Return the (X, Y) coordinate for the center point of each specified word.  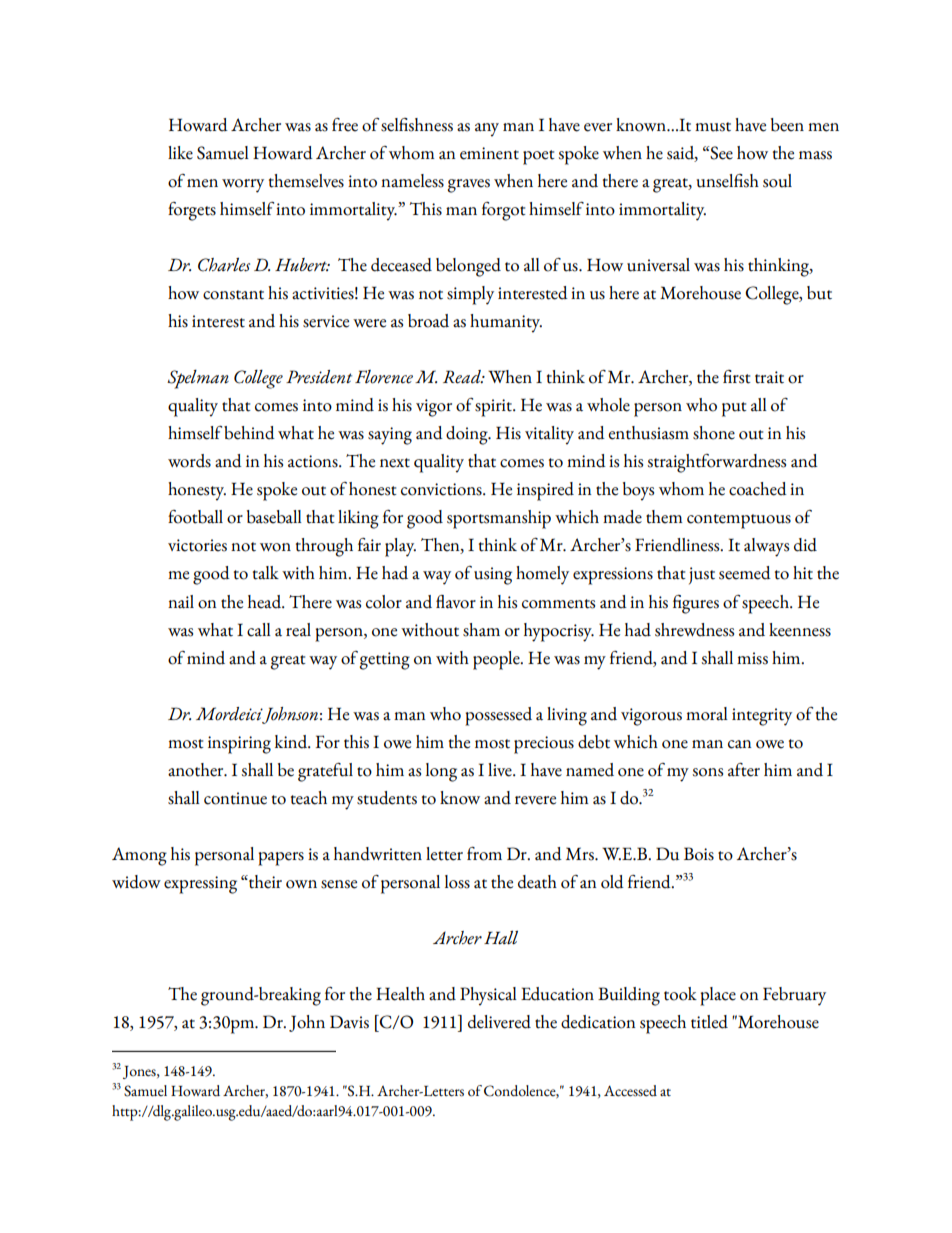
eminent (489, 153)
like (180, 153)
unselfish (727, 181)
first (737, 377)
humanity (506, 323)
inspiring (239, 745)
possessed (498, 716)
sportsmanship (499, 519)
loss (457, 882)
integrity (762, 717)
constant (233, 295)
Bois (699, 854)
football (195, 517)
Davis (349, 1022)
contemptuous (739, 521)
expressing (200, 885)
